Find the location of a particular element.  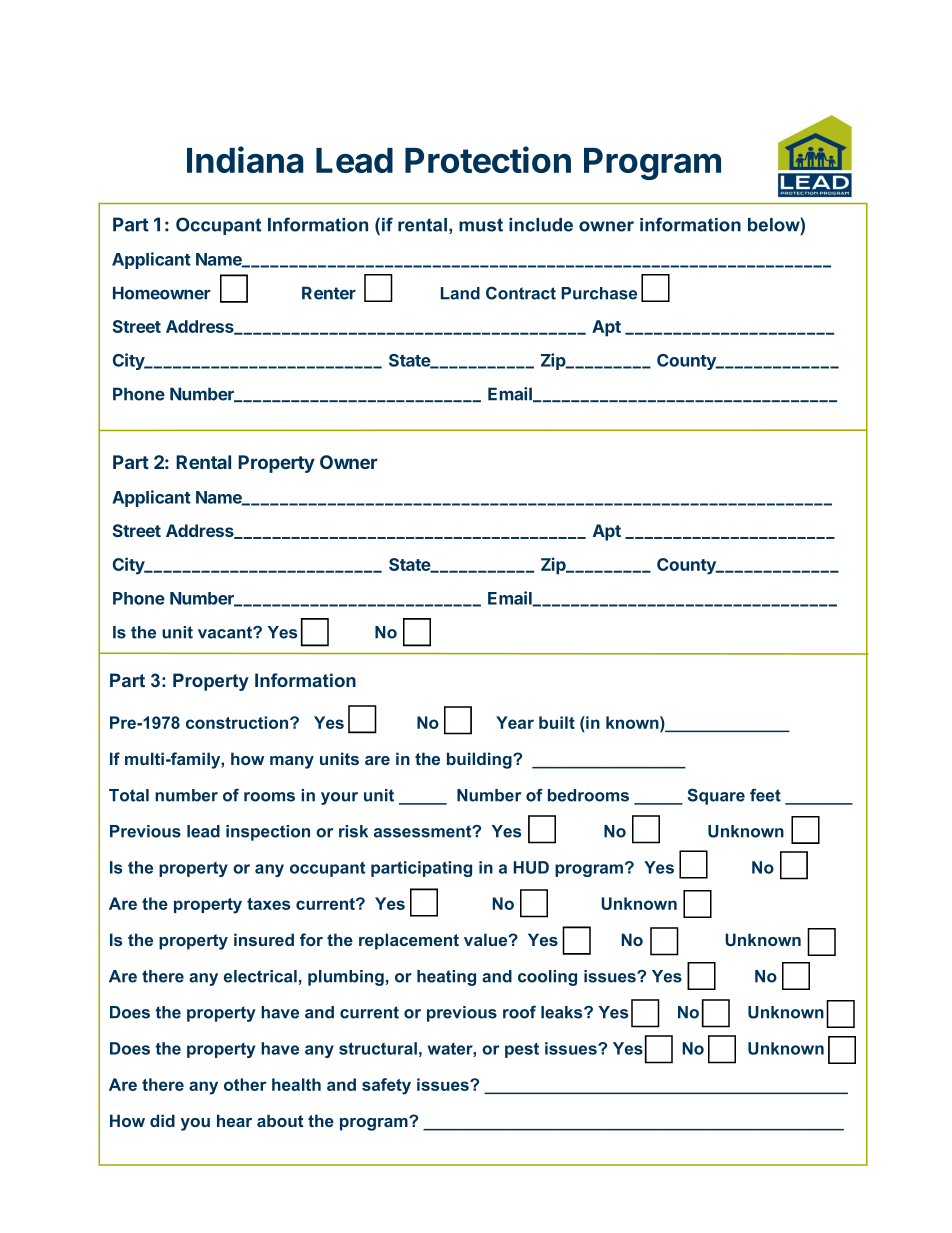

HUD is located at coordinates (531, 867).
